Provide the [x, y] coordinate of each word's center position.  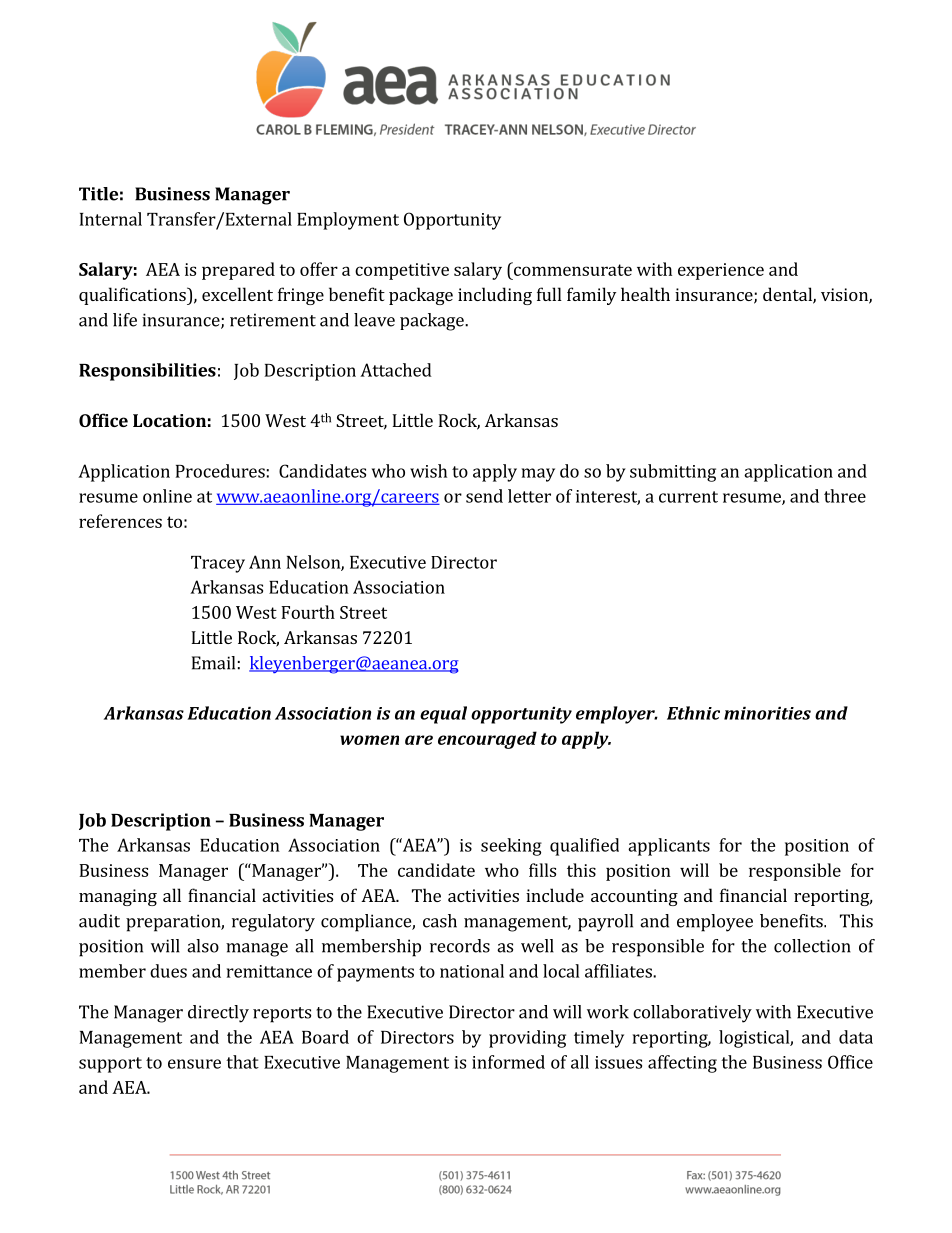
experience [721, 271]
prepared [238, 271]
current [688, 497]
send [484, 496]
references [120, 521]
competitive [402, 271]
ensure [194, 1064]
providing [527, 1039]
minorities [767, 713]
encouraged [487, 740]
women [369, 740]
